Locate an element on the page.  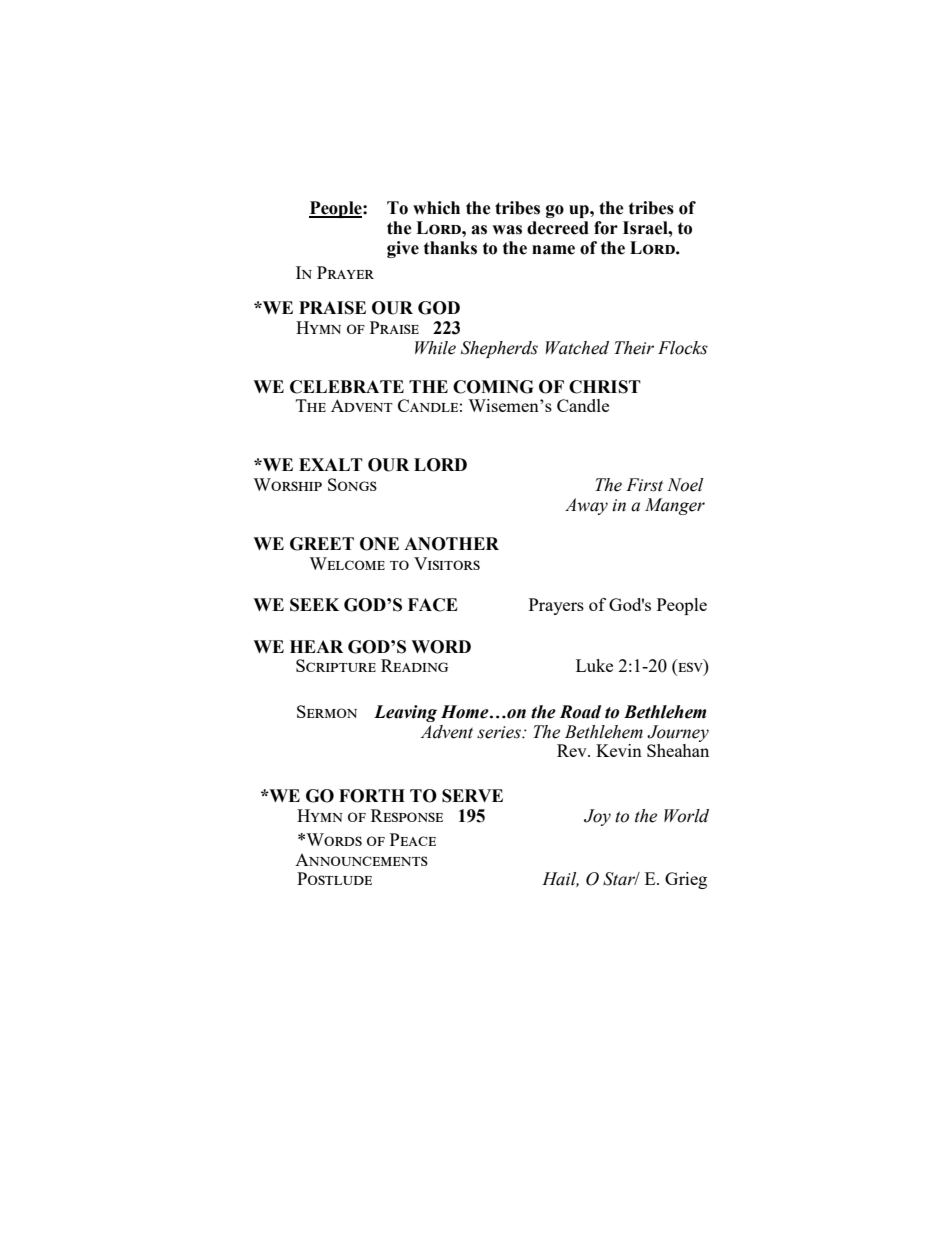
ANOTHER is located at coordinates (451, 544).
